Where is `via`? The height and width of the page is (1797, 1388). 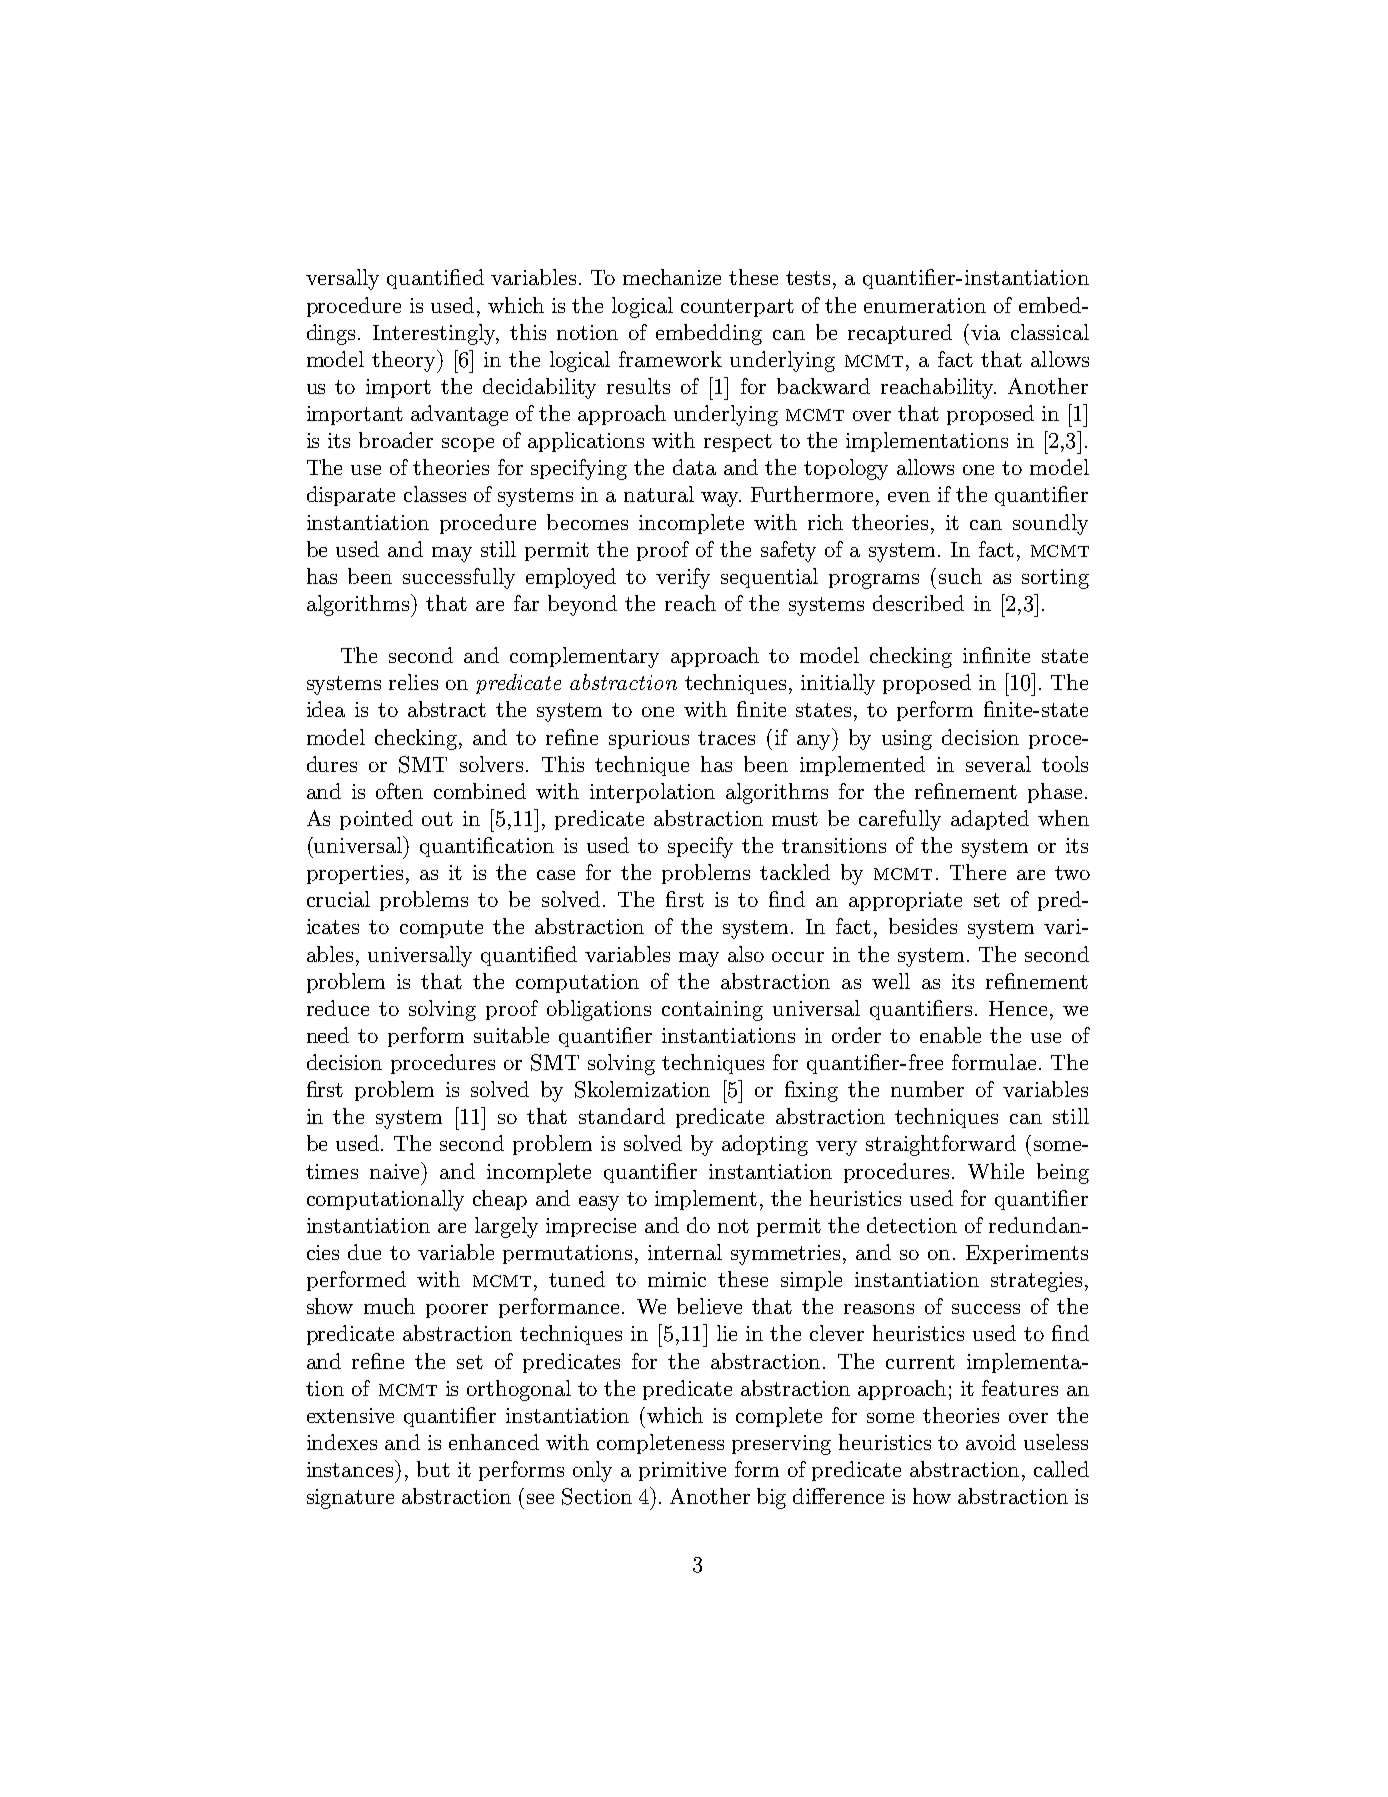
via is located at coordinates (985, 332).
